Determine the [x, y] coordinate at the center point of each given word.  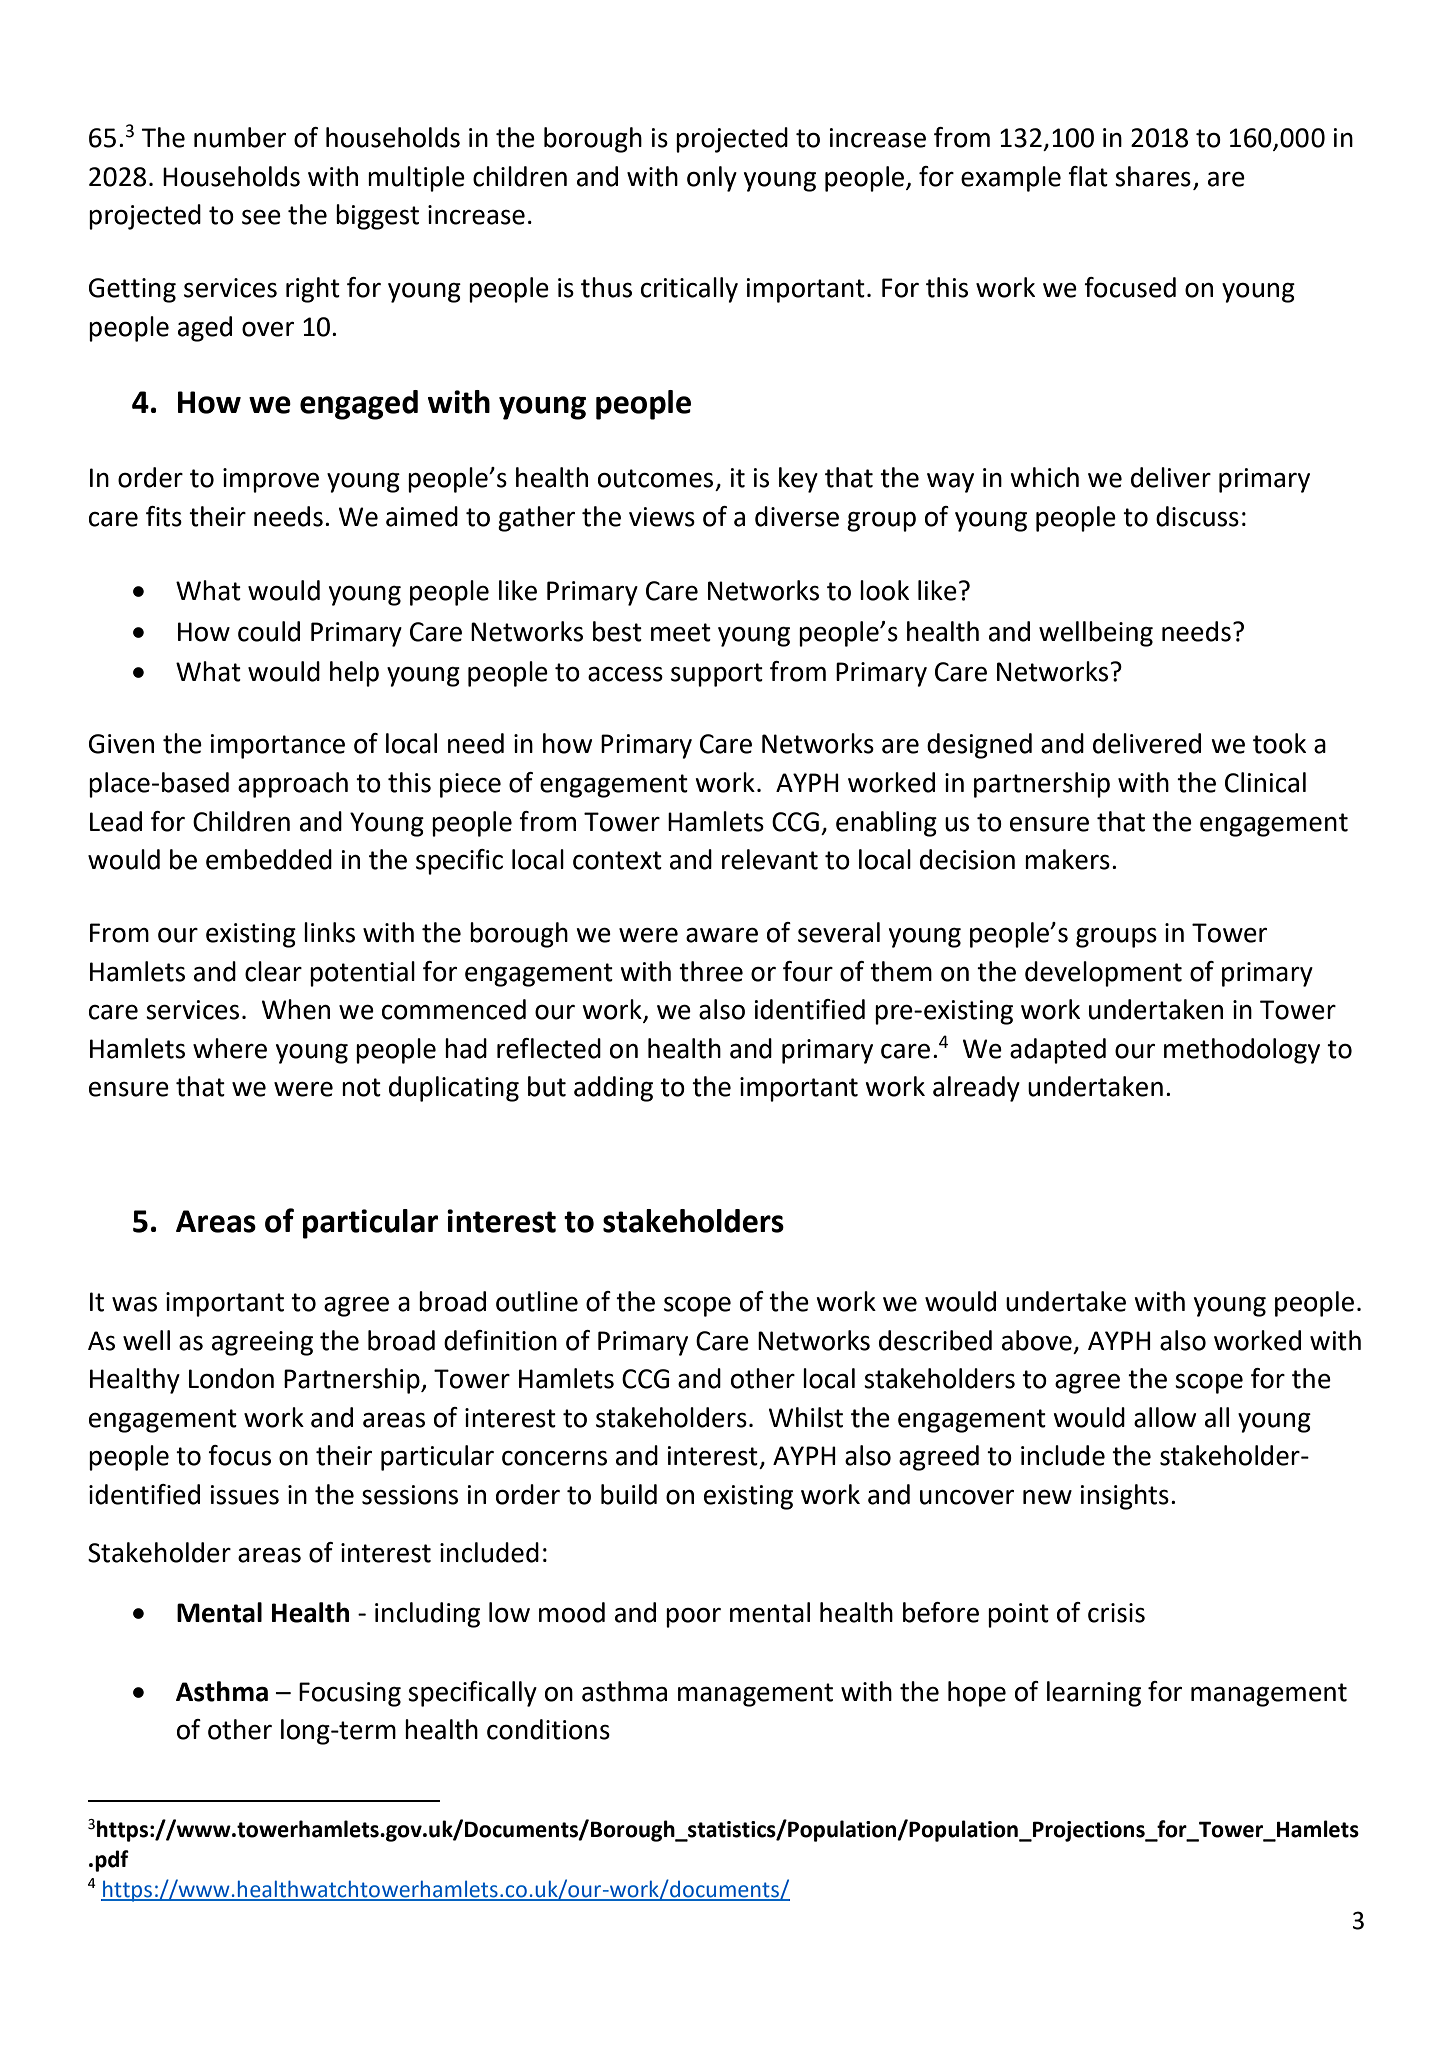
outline [537, 1301]
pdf [112, 1861]
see [261, 217]
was [134, 1304]
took [1279, 743]
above [1037, 1340]
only [712, 179]
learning [1094, 1694]
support [717, 675]
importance [278, 746]
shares [1153, 176]
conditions [548, 1729]
